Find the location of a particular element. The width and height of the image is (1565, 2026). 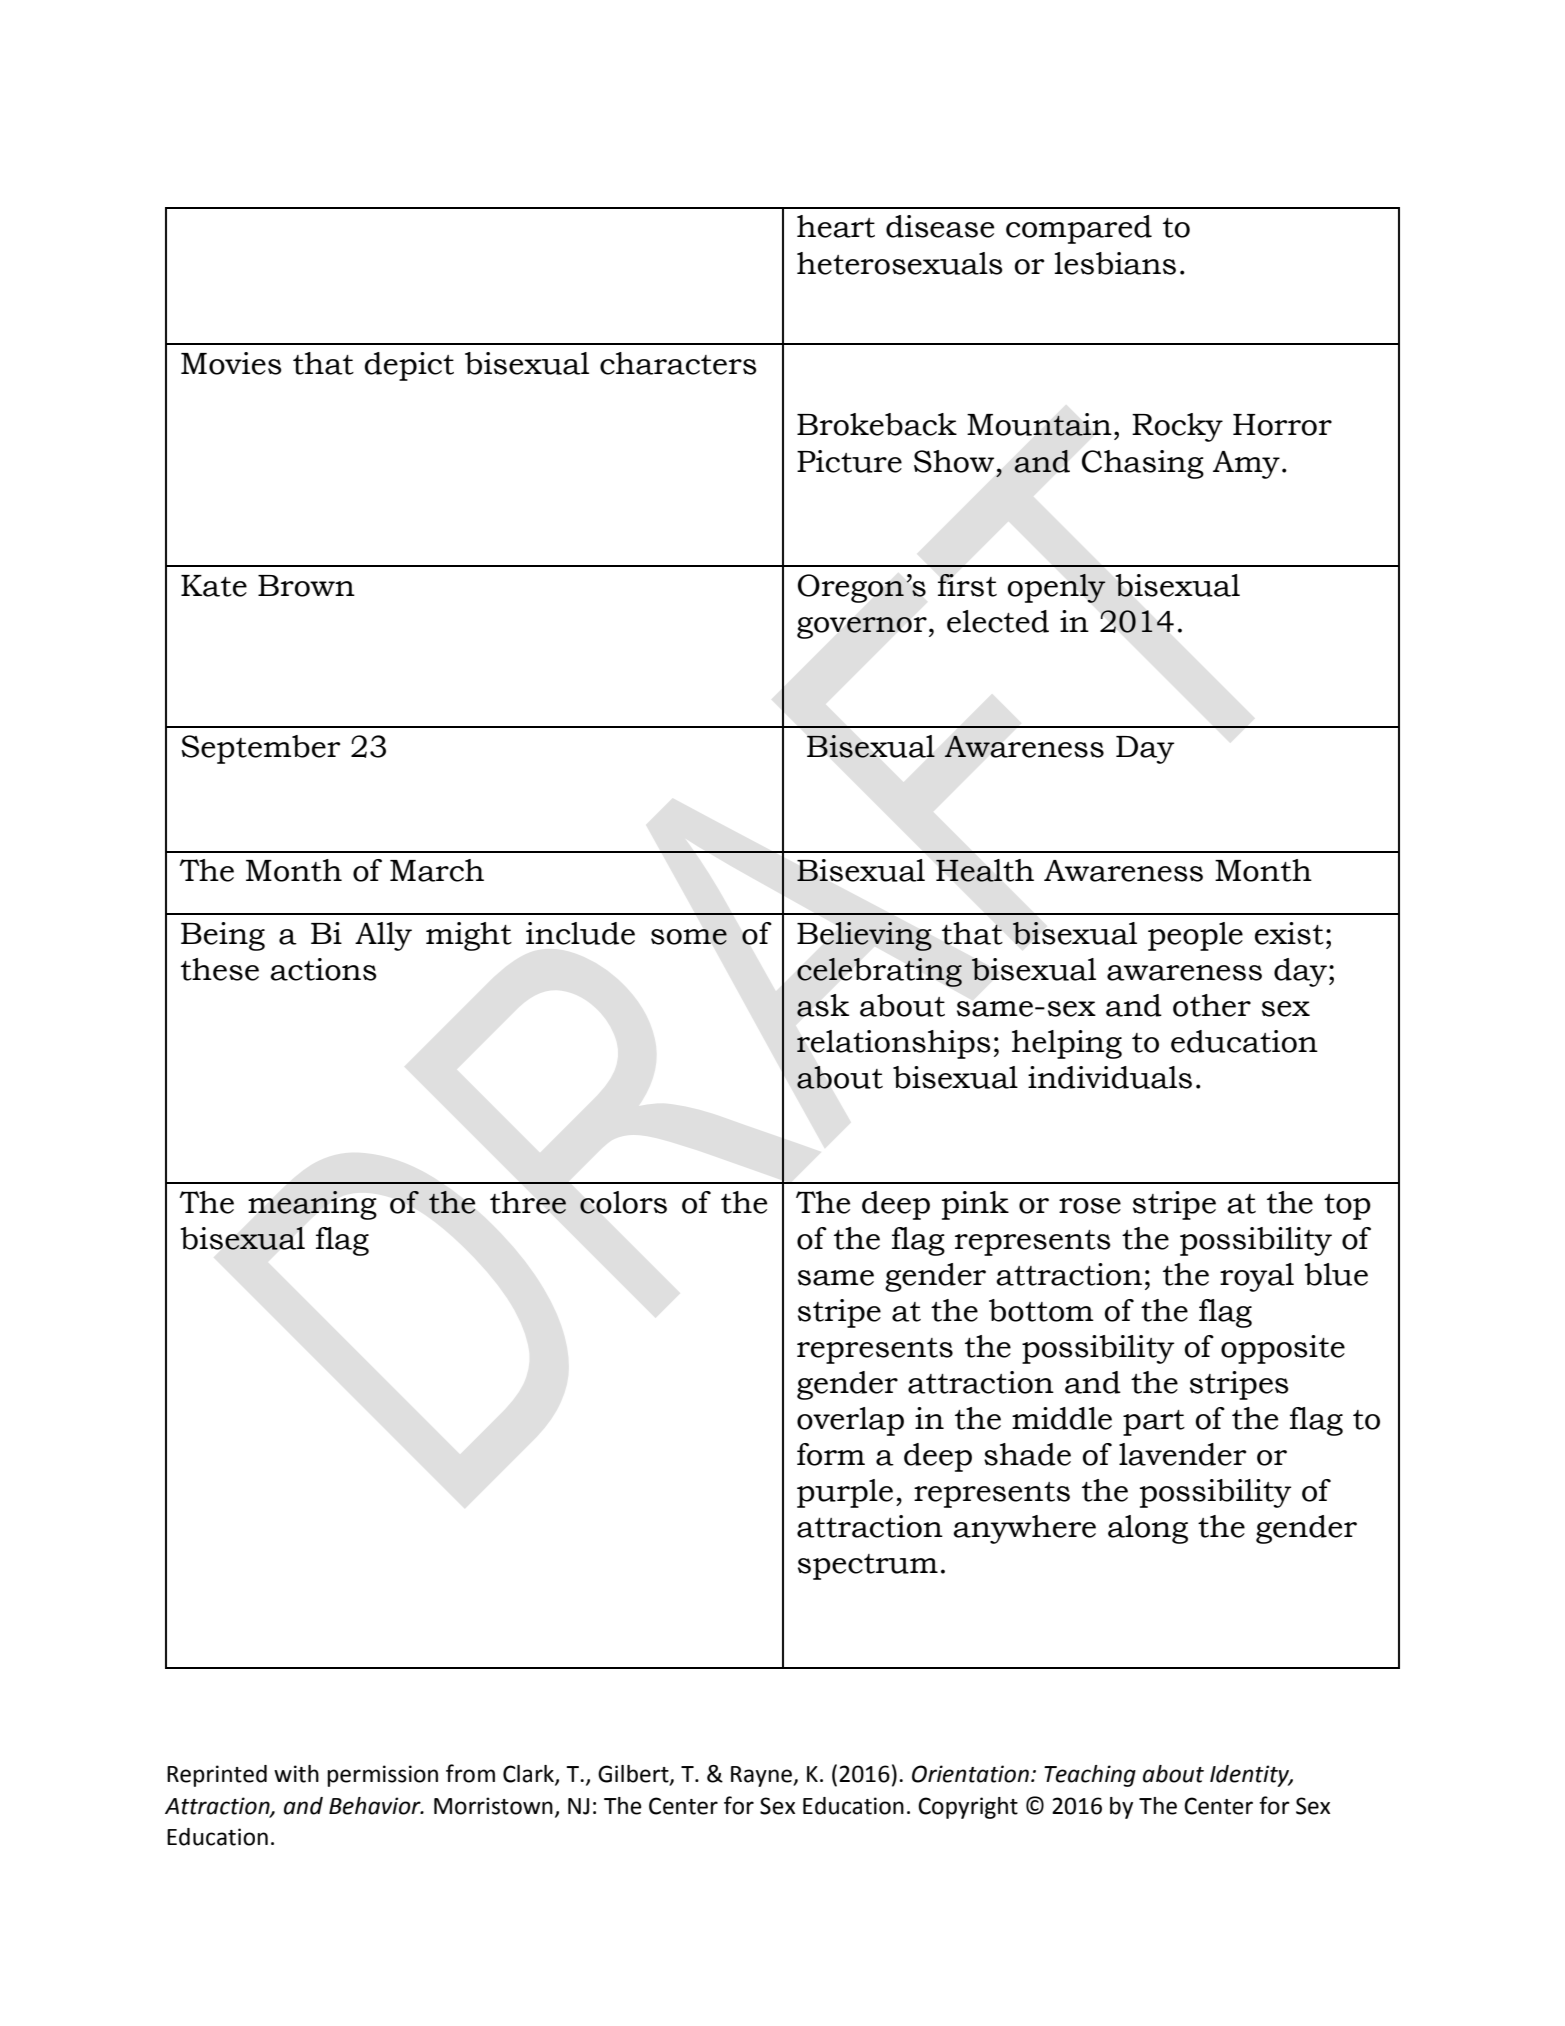

lesbians is located at coordinates (1115, 263).
